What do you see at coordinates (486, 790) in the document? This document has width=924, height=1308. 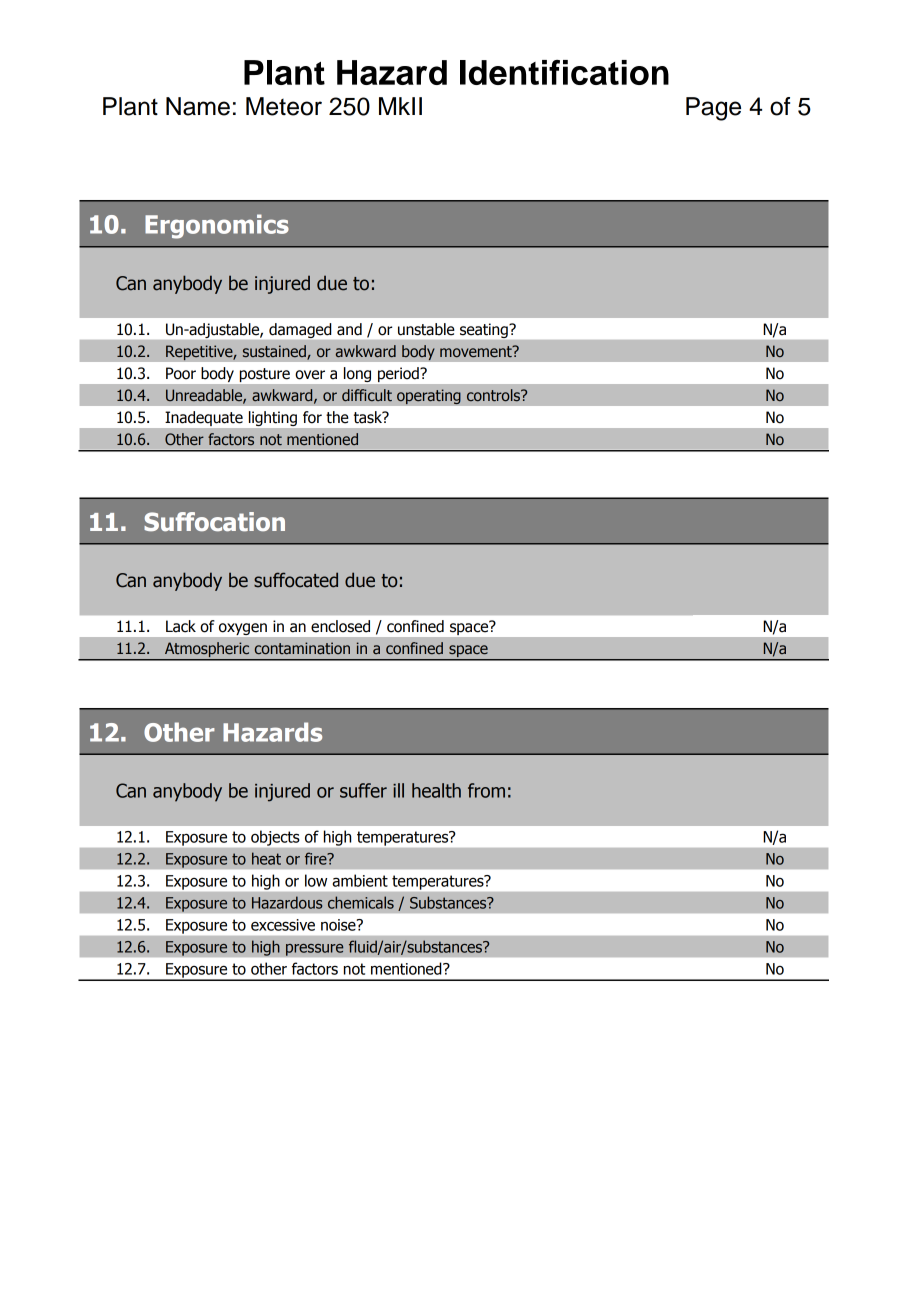 I see `from` at bounding box center [486, 790].
